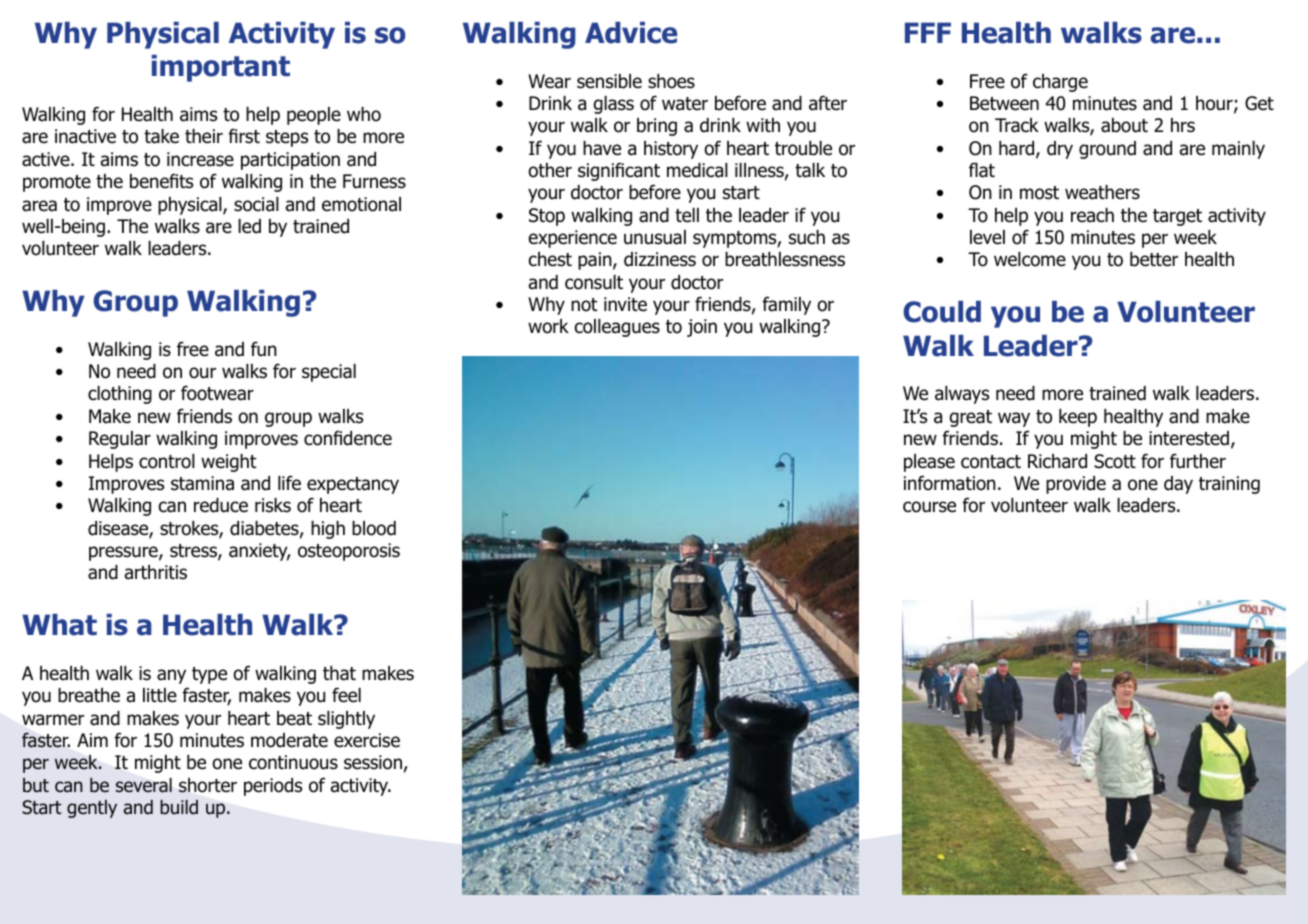 This screenshot has width=1308, height=924. Describe the element at coordinates (220, 68) in the screenshot. I see `important` at that location.
